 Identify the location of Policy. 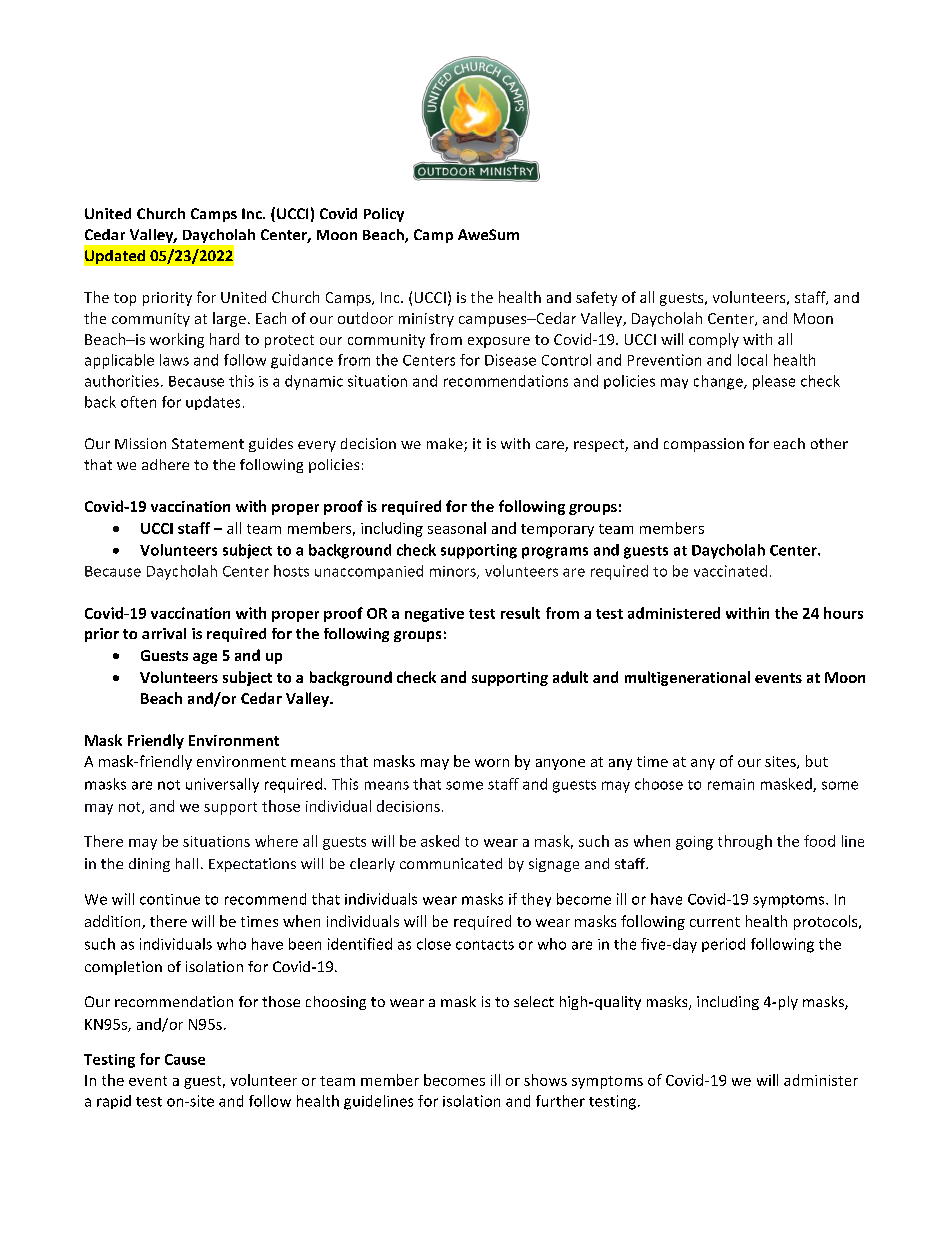
(384, 215).
